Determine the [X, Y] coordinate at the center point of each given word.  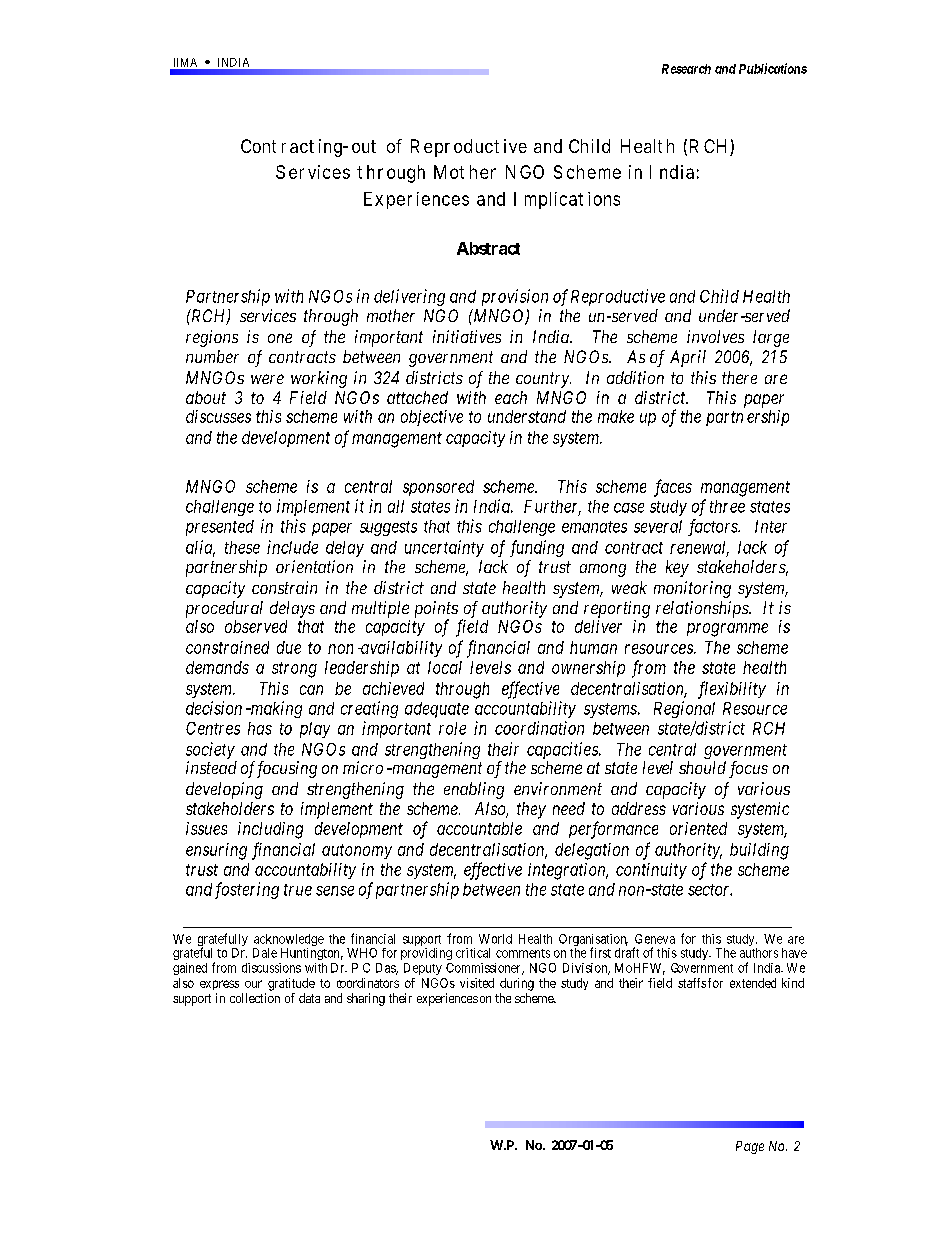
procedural [224, 609]
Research [686, 69]
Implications [567, 200]
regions [212, 338]
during [517, 984]
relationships [703, 609]
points [436, 610]
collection [255, 998]
